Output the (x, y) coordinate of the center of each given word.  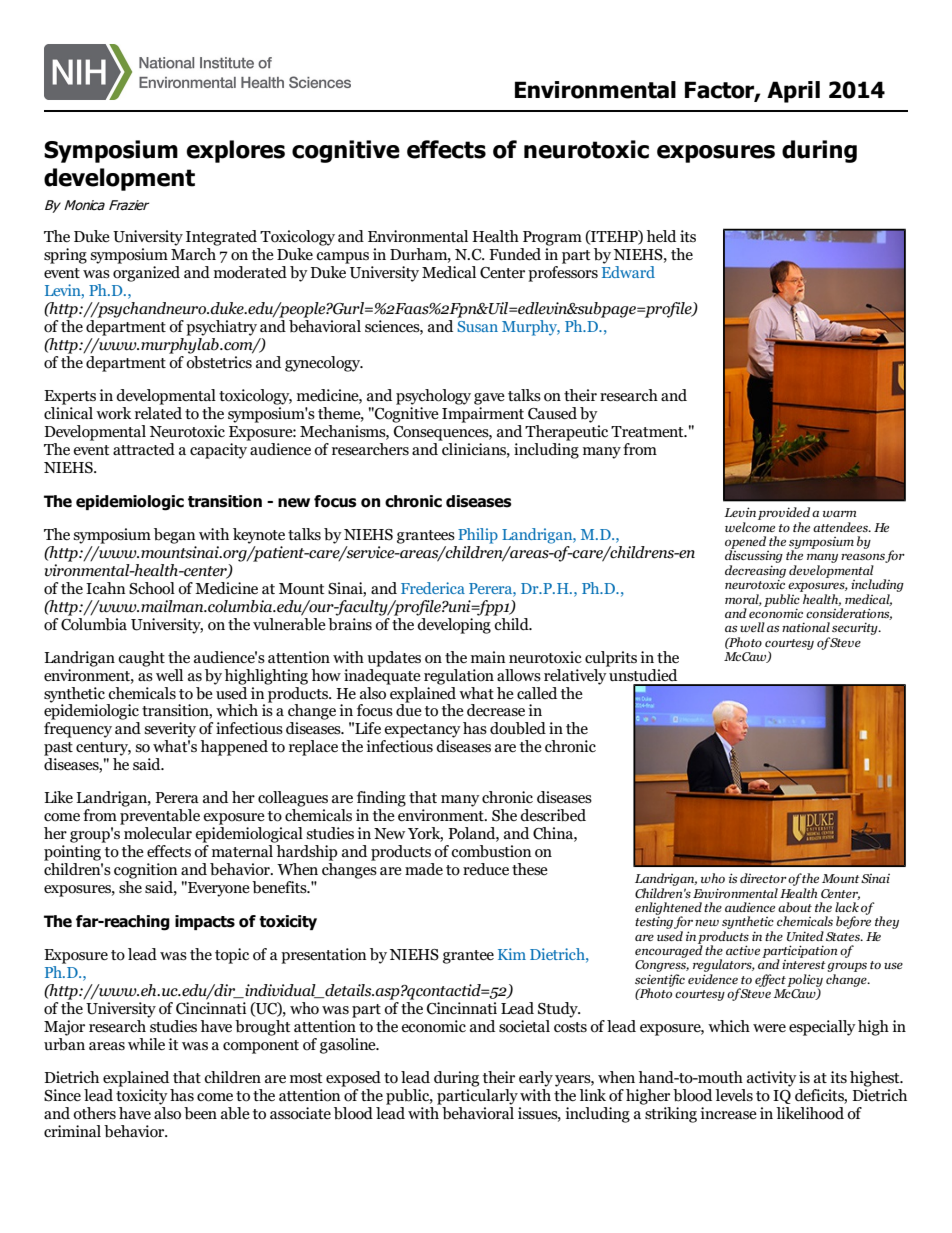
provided (784, 515)
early (536, 1079)
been (200, 1113)
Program (552, 238)
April (793, 92)
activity (772, 1079)
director (764, 878)
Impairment (483, 415)
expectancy (422, 731)
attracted (144, 449)
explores (235, 151)
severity (170, 730)
